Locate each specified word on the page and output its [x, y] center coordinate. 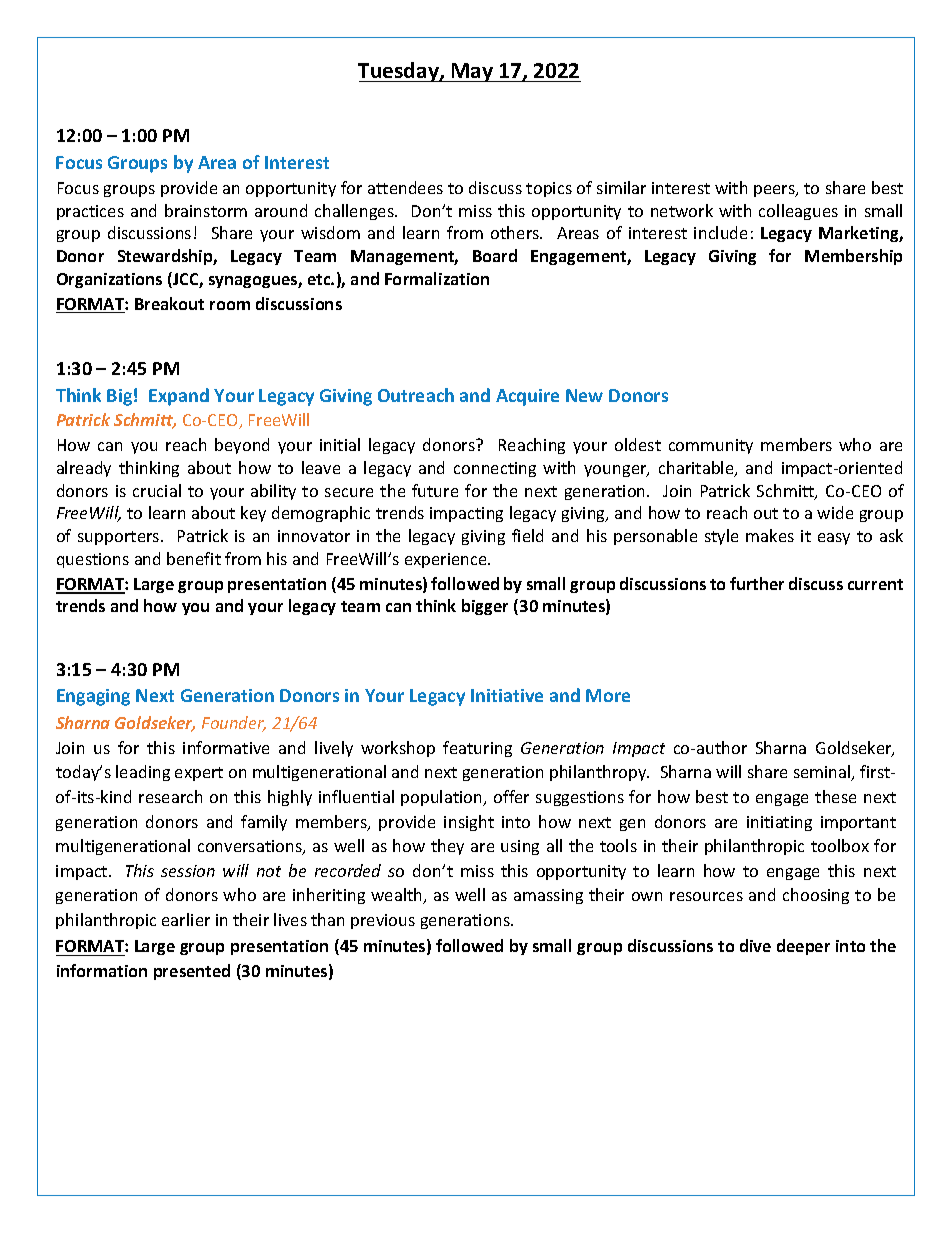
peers [775, 191]
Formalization [437, 278]
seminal [823, 773]
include [720, 232]
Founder [234, 724]
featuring [477, 749]
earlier [186, 919]
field [527, 535]
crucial [157, 490]
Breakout [169, 303]
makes [770, 535]
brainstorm [206, 210]
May [472, 72]
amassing [548, 896]
